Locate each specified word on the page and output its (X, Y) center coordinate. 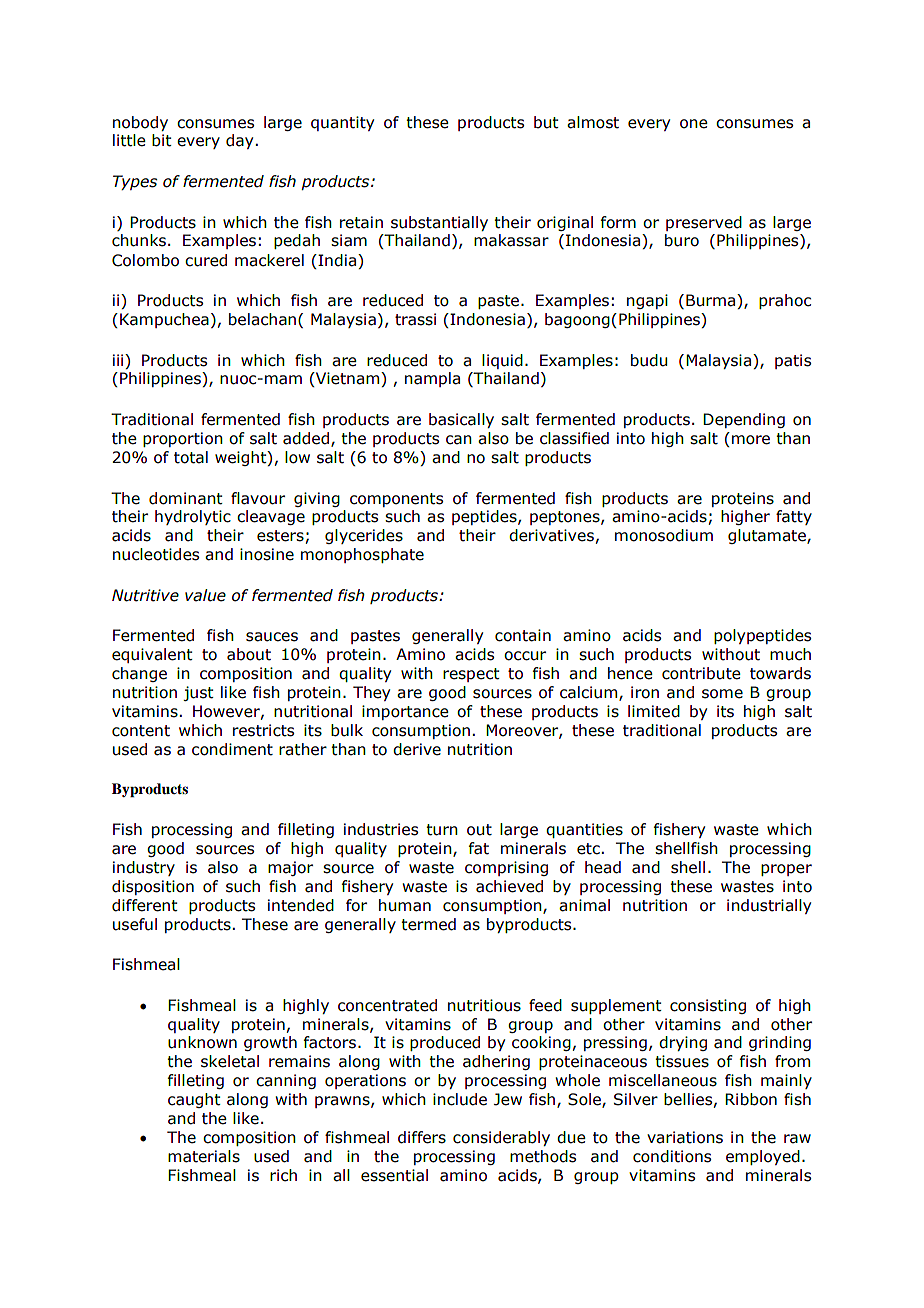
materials (204, 1156)
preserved (704, 223)
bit (162, 140)
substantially (439, 223)
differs (422, 1137)
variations (685, 1137)
